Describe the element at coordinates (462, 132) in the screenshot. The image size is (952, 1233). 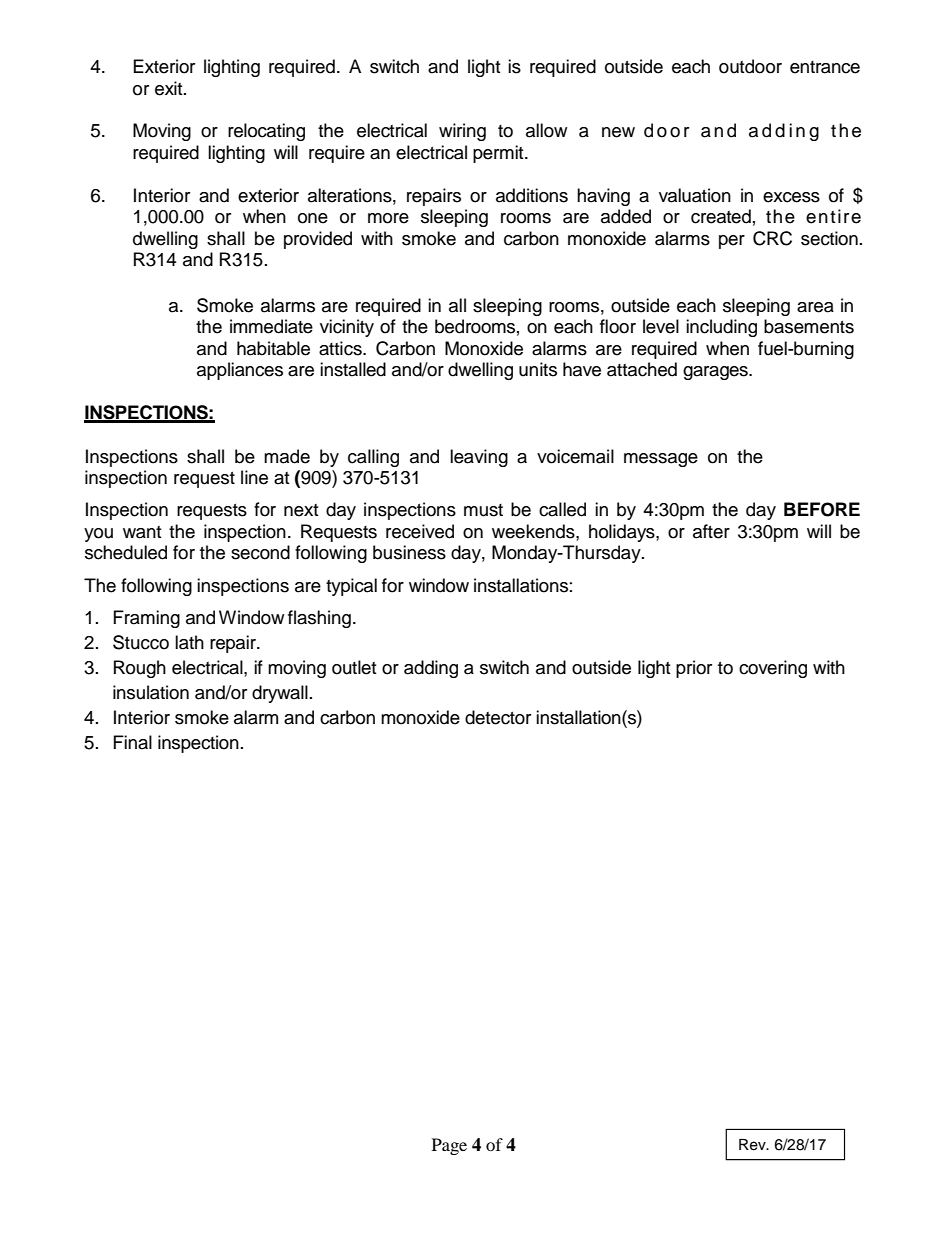
I see `wiring` at that location.
